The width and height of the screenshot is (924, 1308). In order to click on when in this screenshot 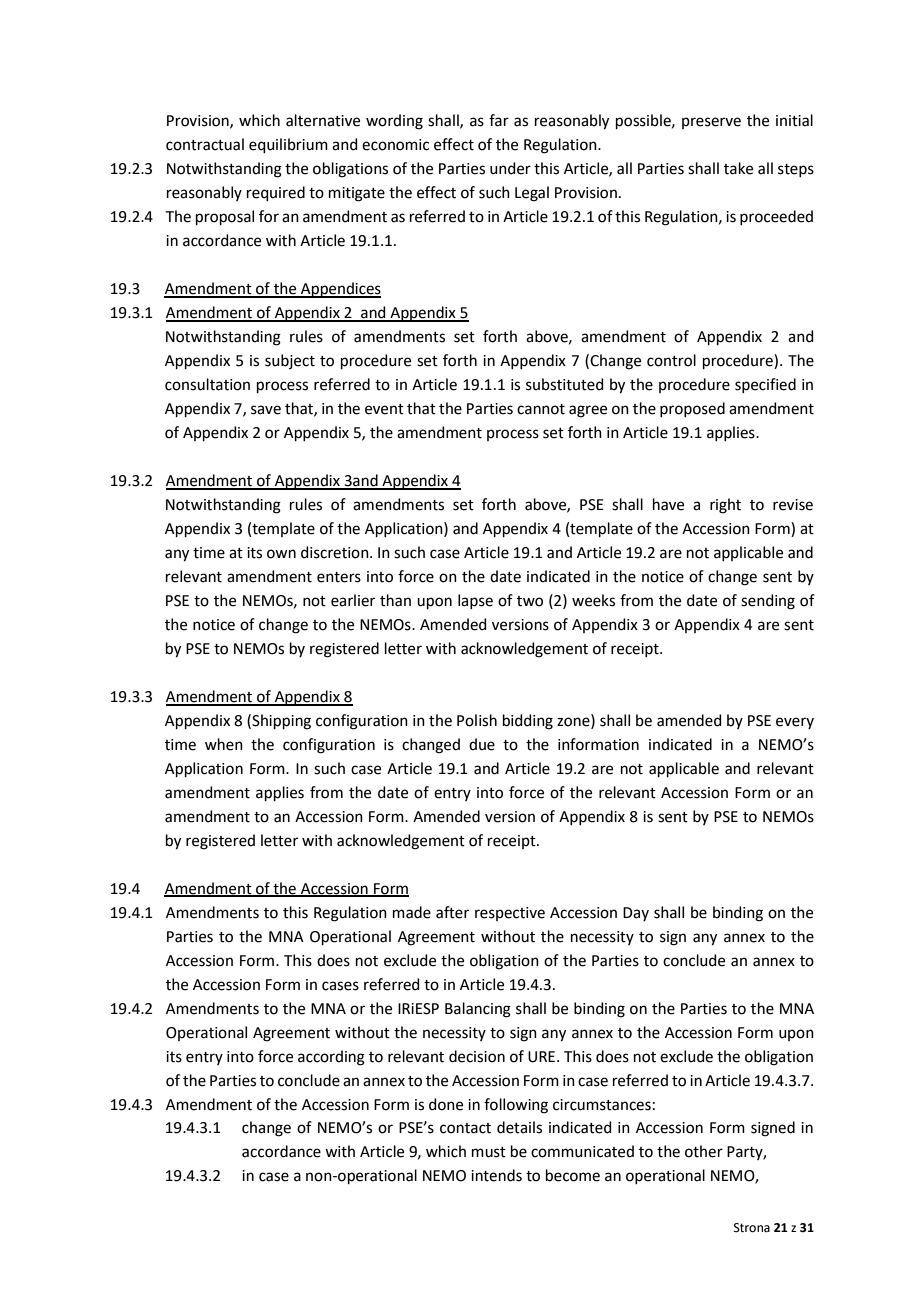, I will do `click(224, 744)`.
